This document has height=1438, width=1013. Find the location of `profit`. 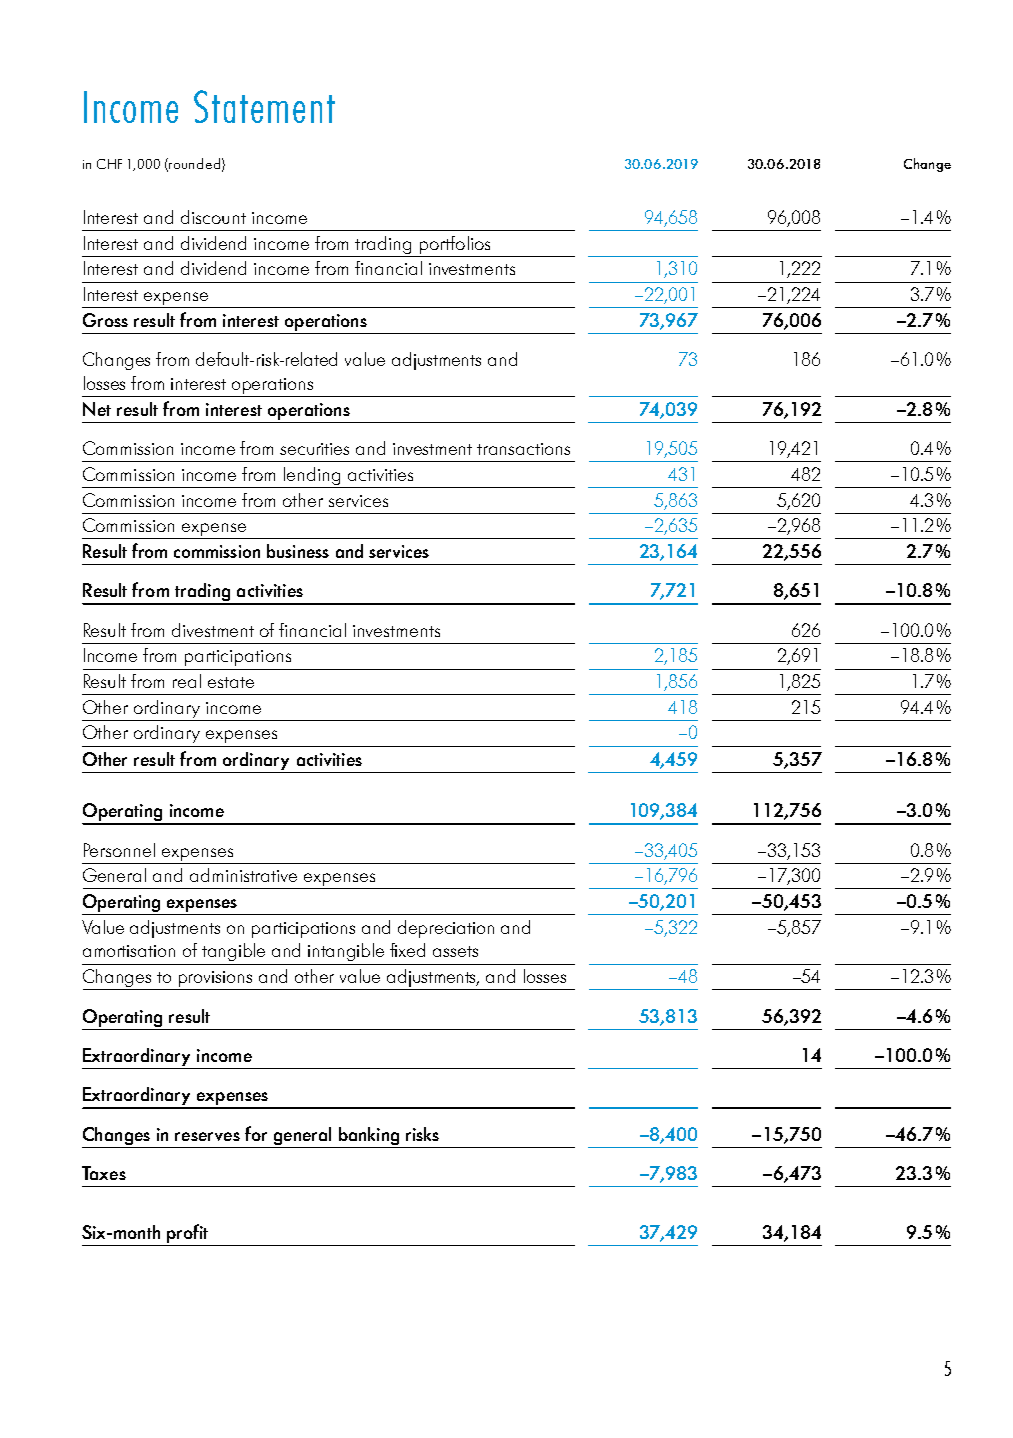

profit is located at coordinates (187, 1233).
